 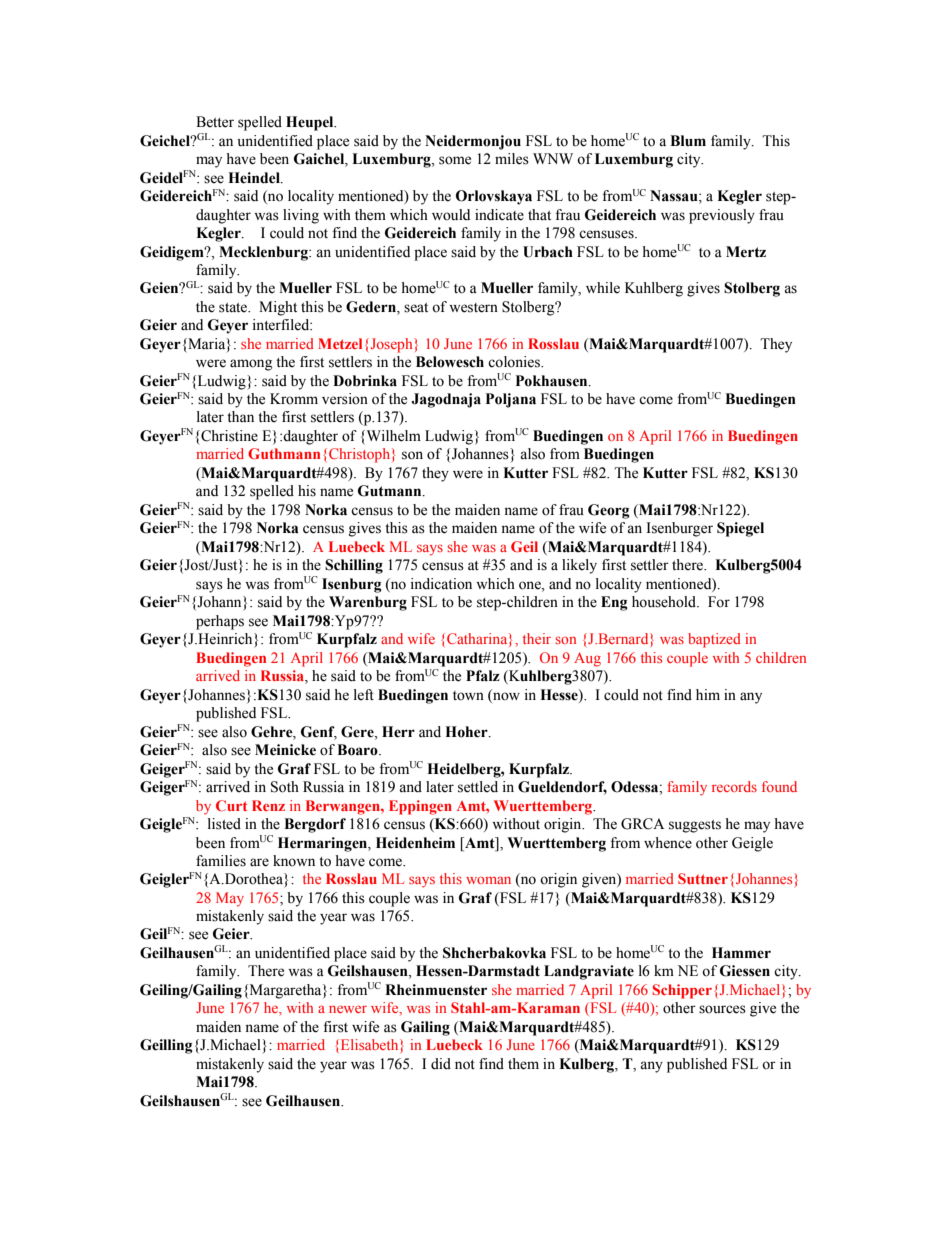 What do you see at coordinates (215, 122) in the page?
I see `Better` at bounding box center [215, 122].
